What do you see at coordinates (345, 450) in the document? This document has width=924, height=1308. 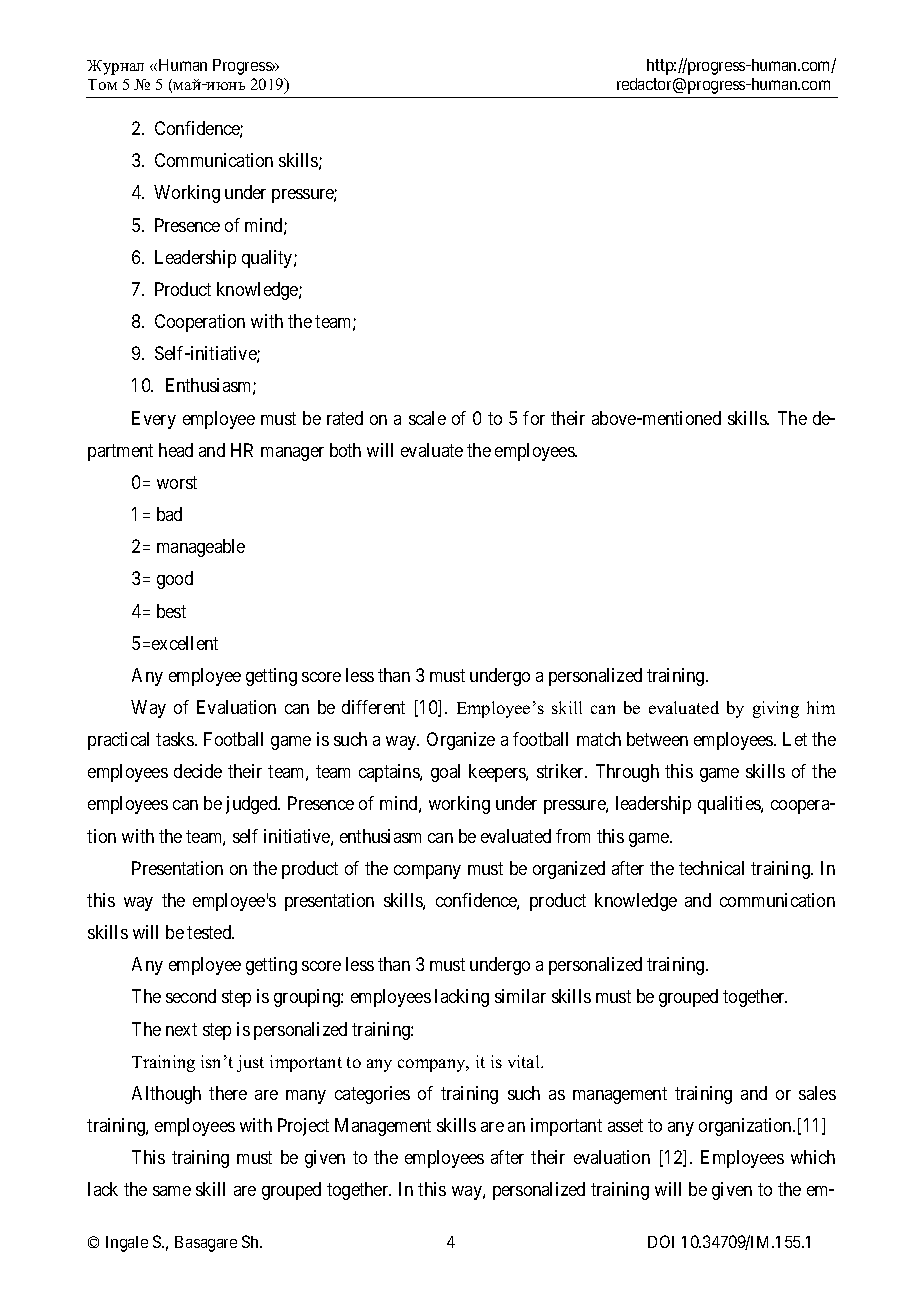 I see `both` at bounding box center [345, 450].
